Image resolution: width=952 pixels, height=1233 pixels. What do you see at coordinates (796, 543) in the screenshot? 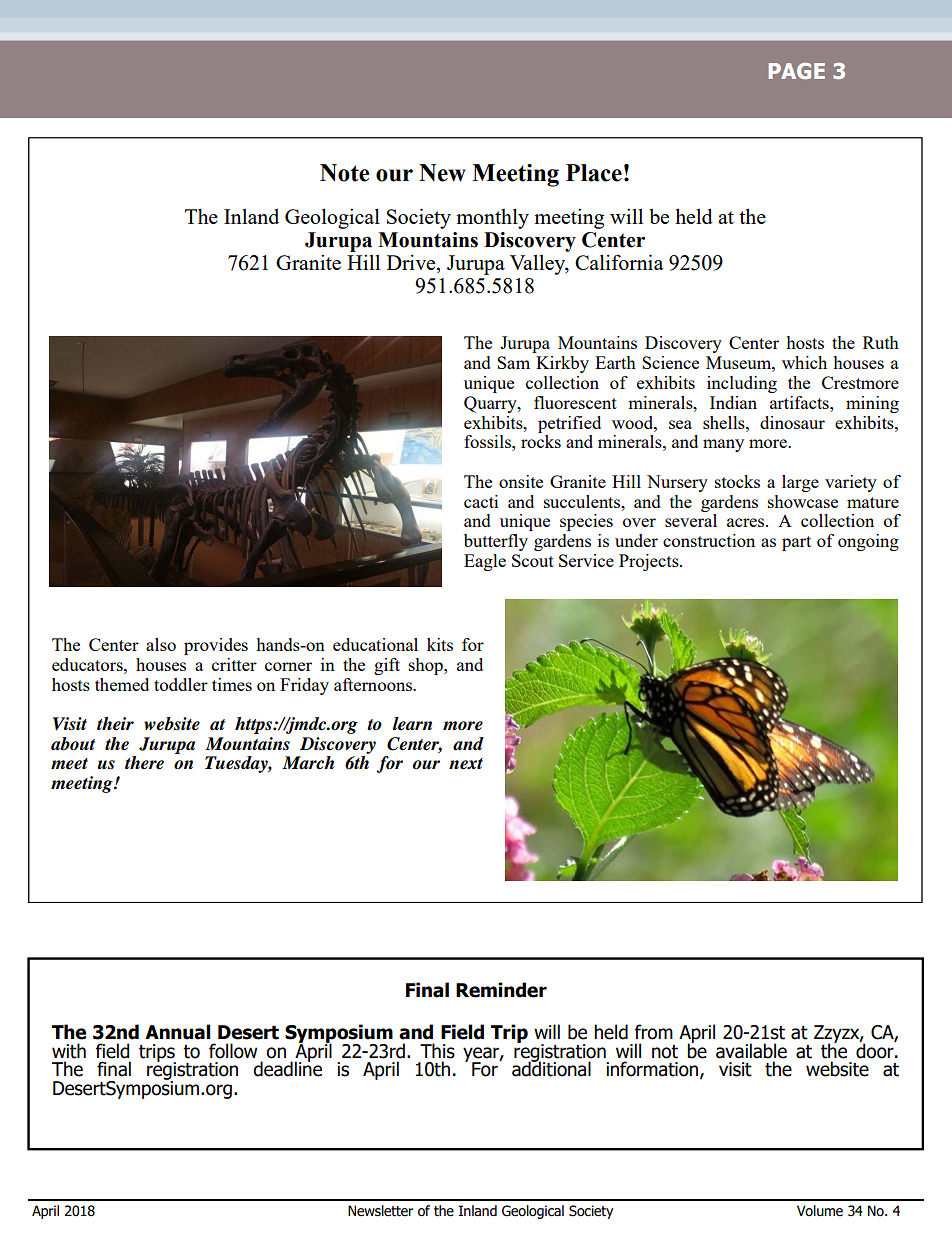
I see `part` at bounding box center [796, 543].
